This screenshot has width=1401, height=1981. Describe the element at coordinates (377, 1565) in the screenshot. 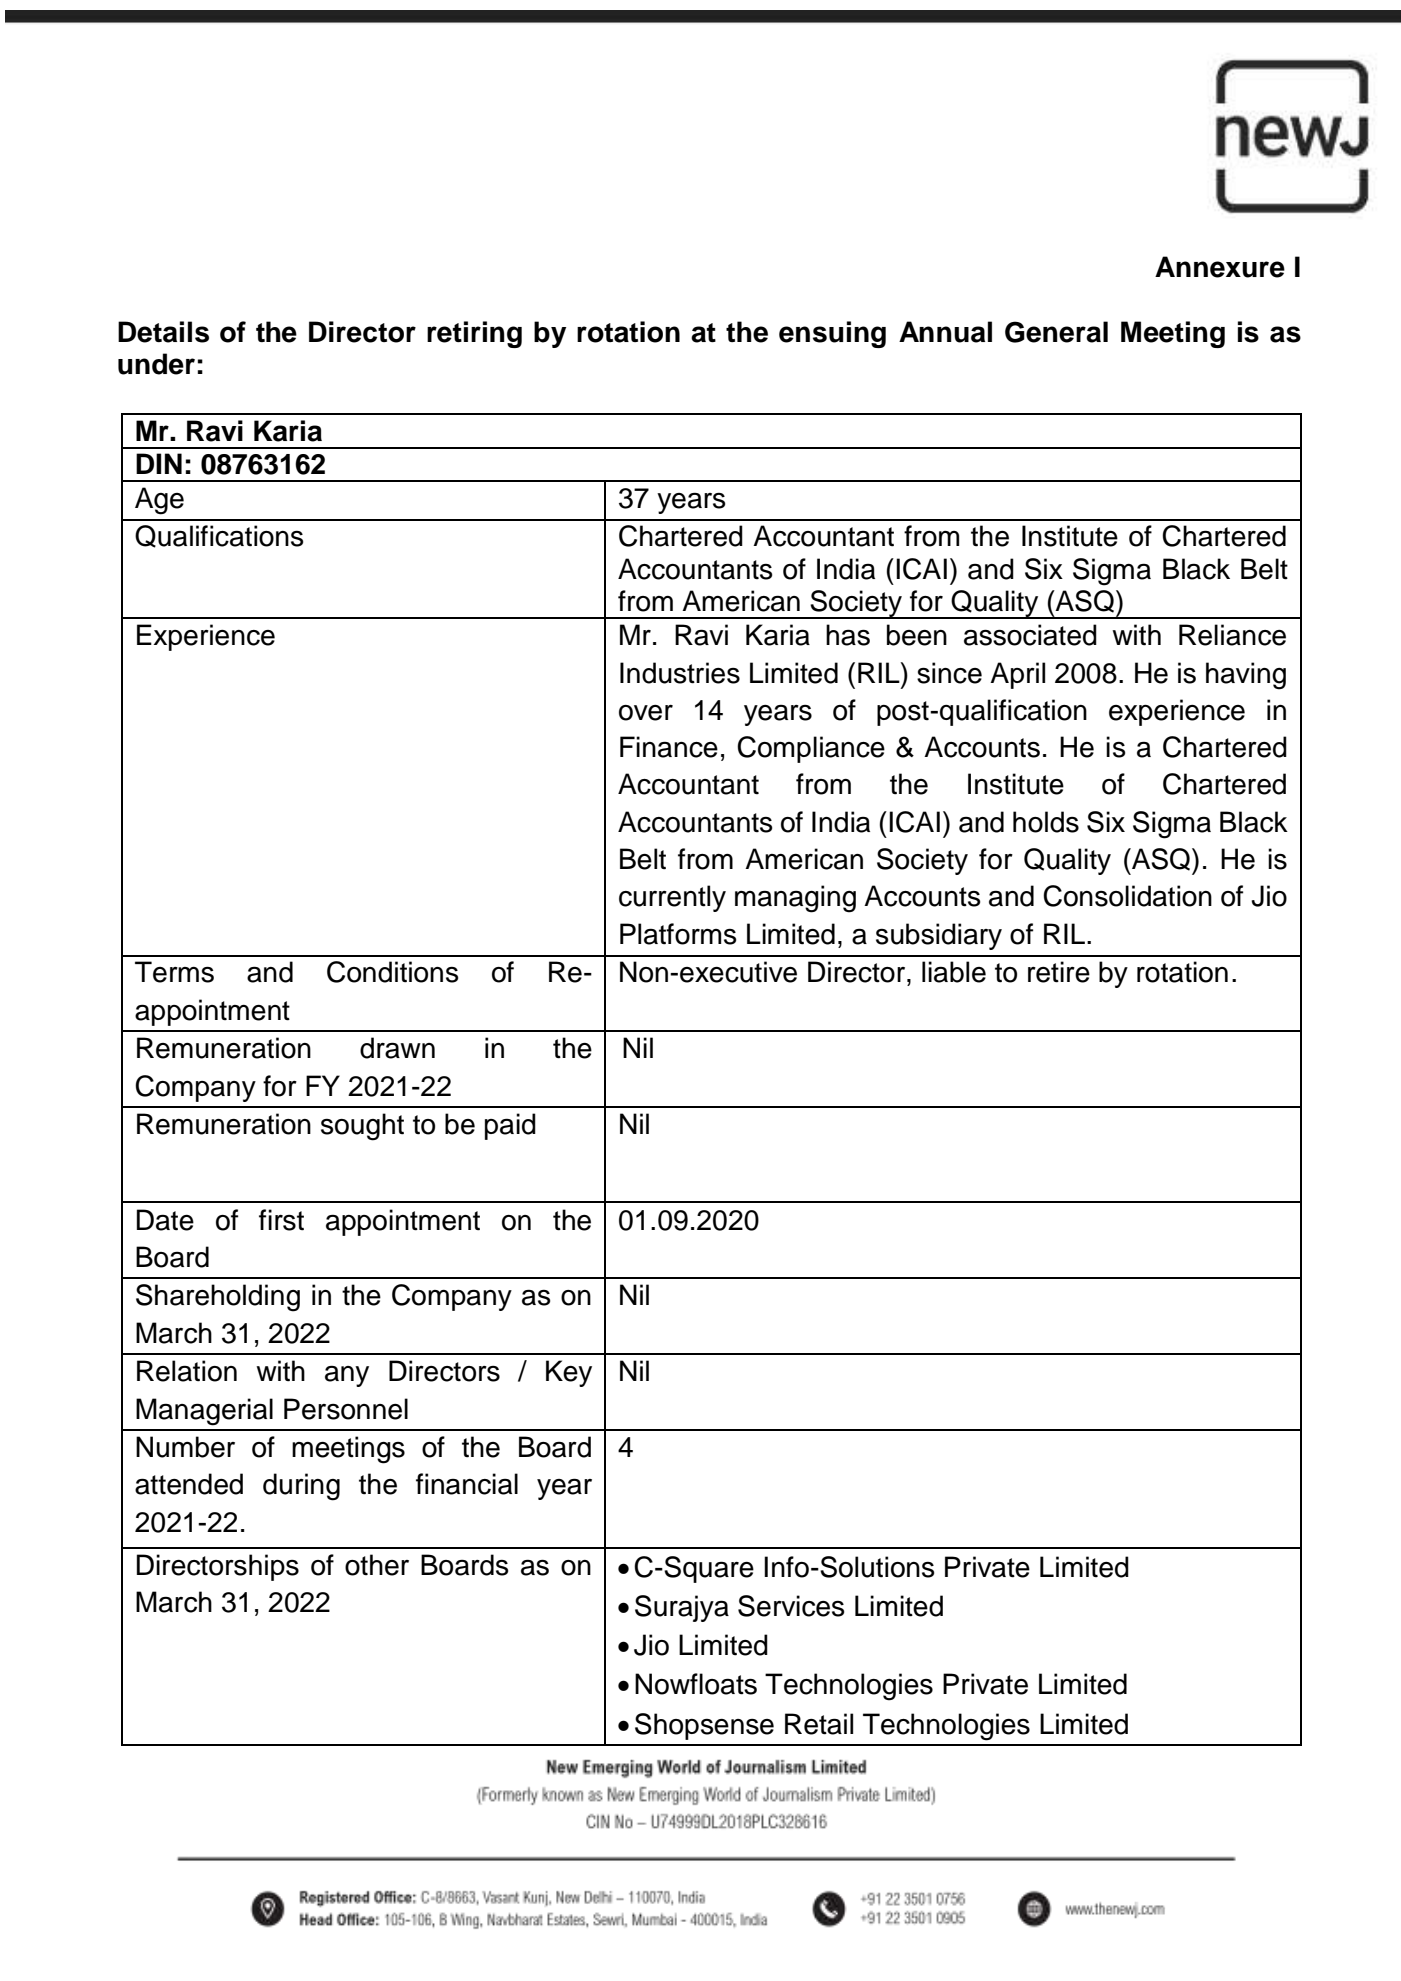

I see `other` at that location.
